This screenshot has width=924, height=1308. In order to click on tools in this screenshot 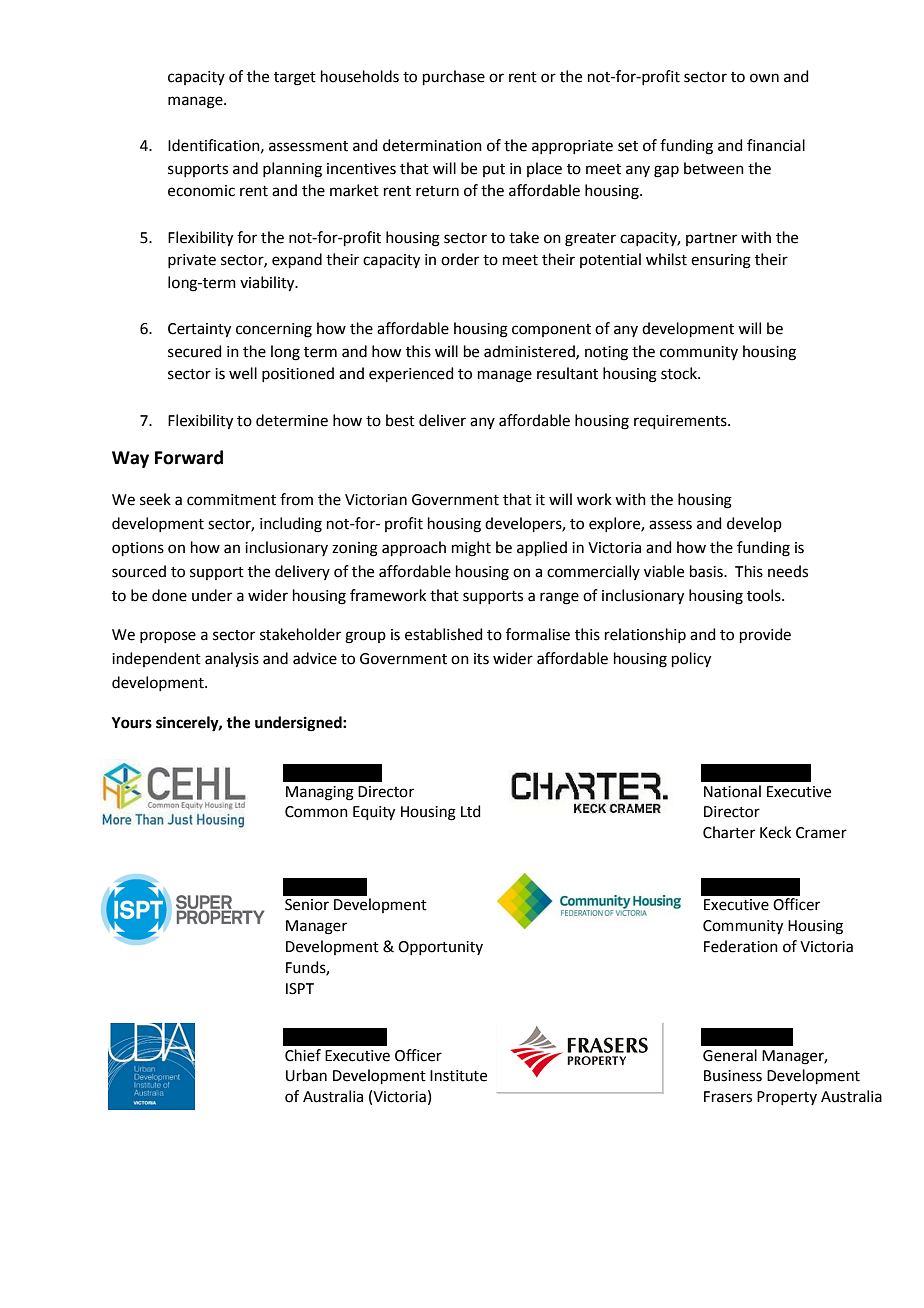, I will do `click(765, 595)`.
